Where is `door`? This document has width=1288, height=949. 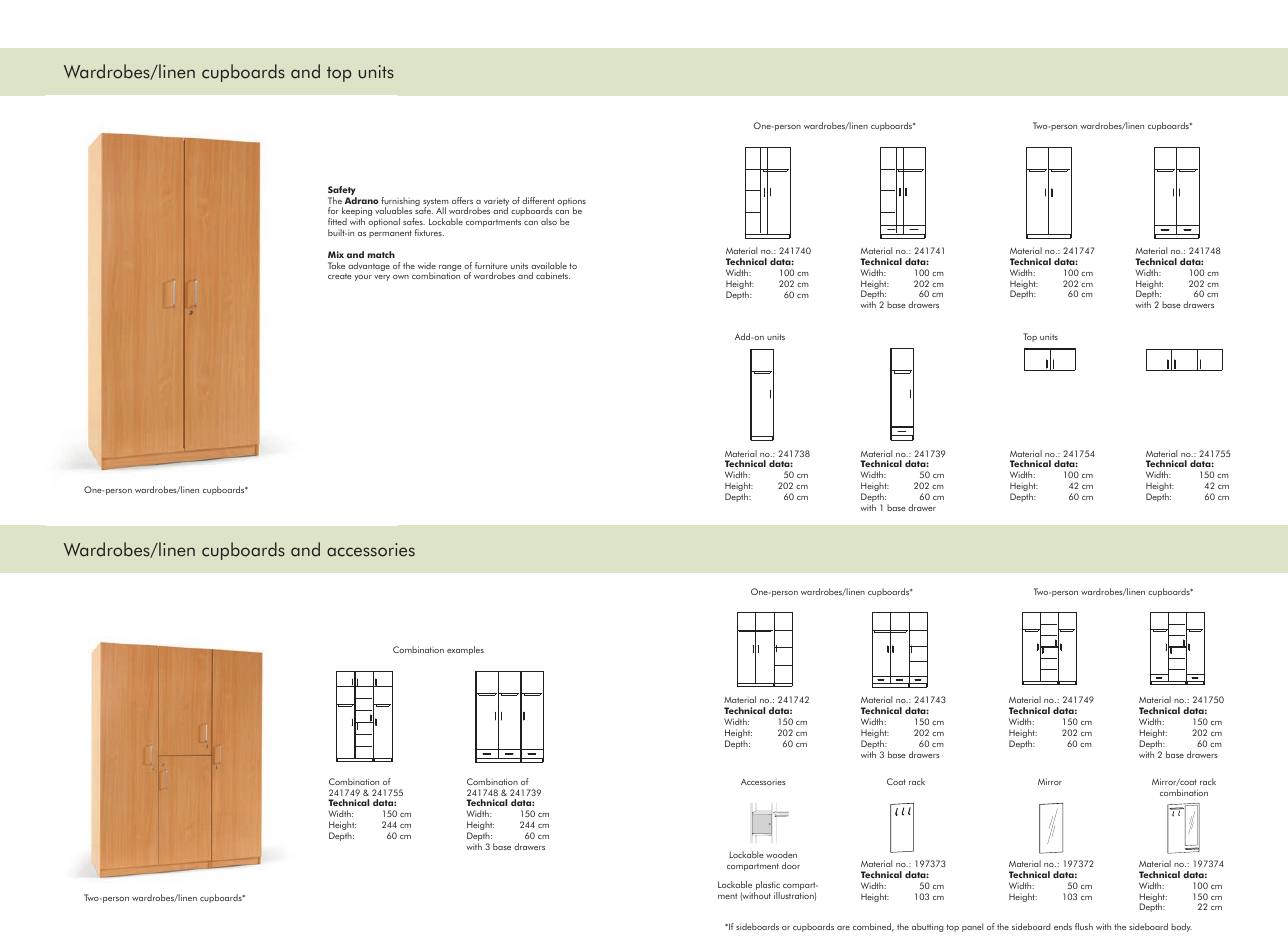 door is located at coordinates (791, 865).
